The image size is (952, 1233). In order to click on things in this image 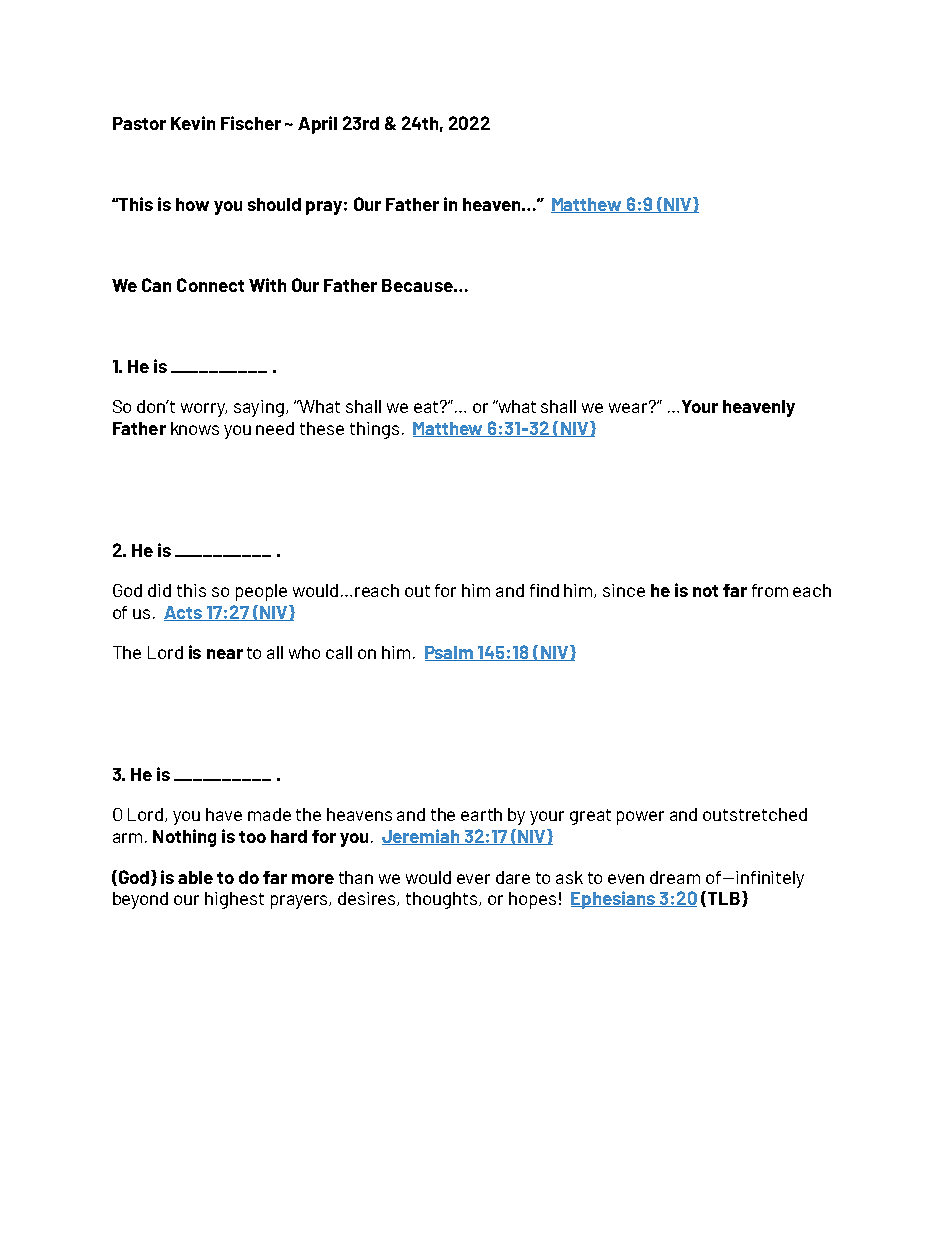, I will do `click(374, 430)`.
